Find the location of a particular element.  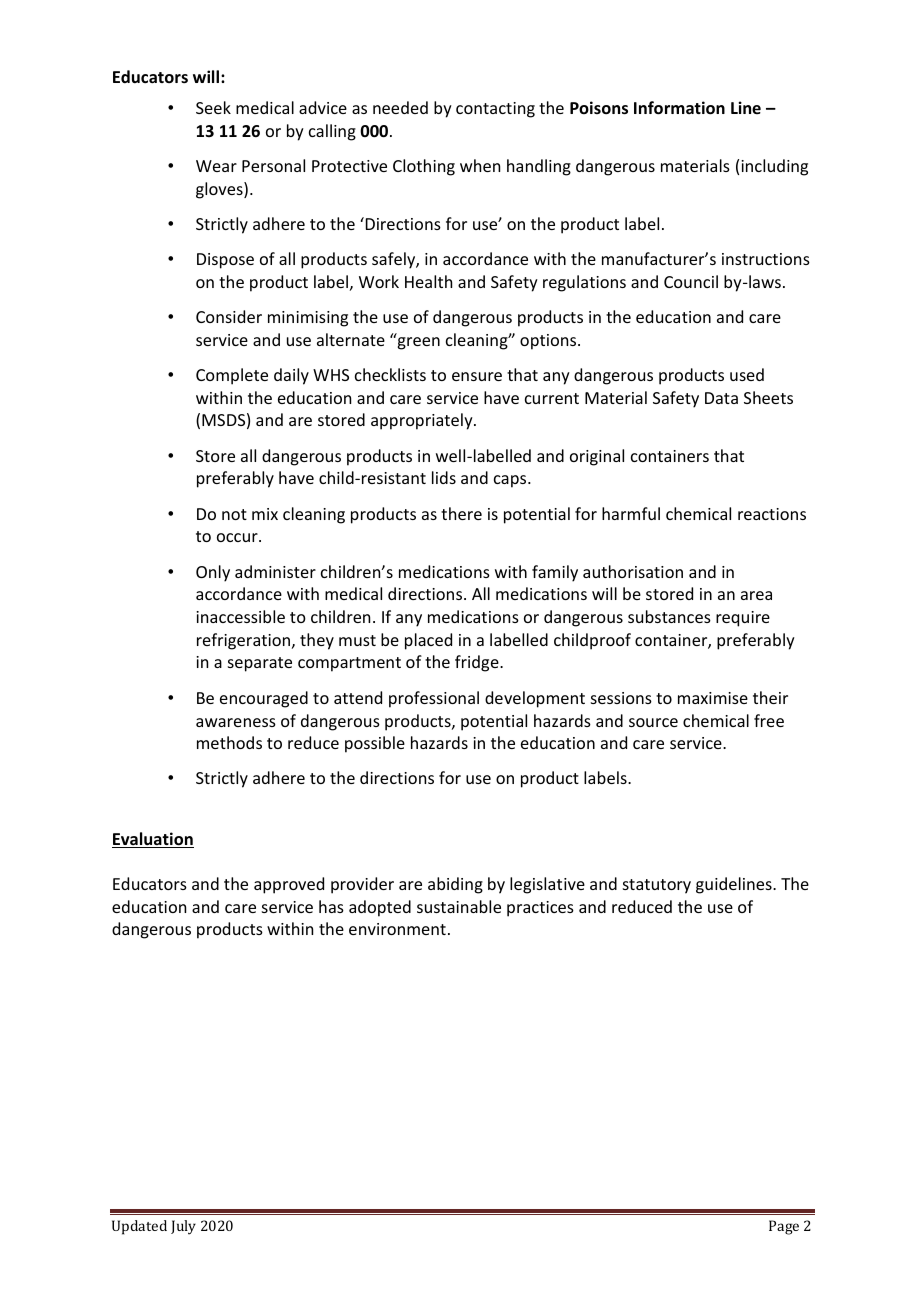

lids is located at coordinates (444, 477).
